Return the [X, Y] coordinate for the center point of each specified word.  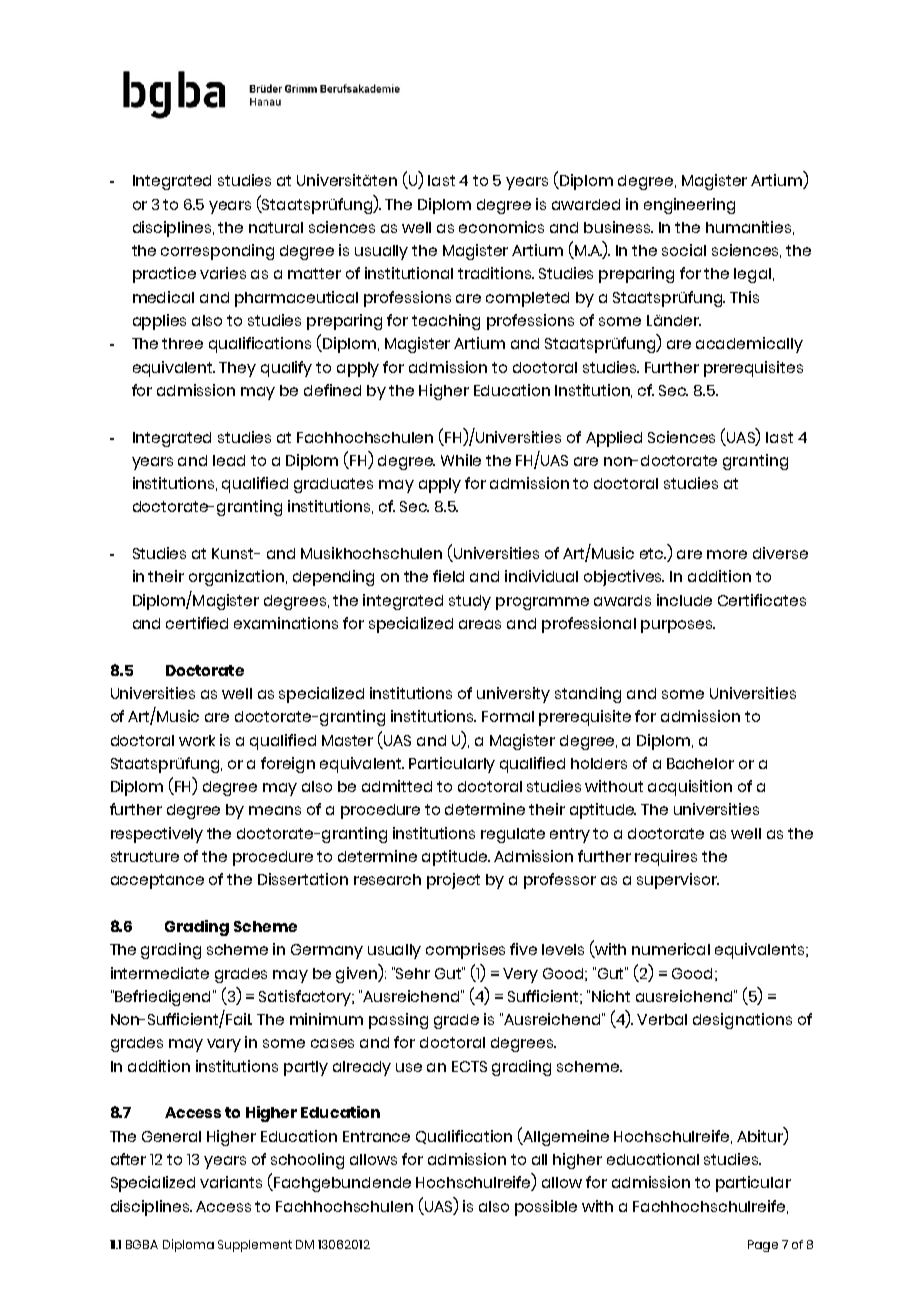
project [453, 881]
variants [231, 1182]
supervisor [678, 881]
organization [238, 578]
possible [546, 1208]
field [448, 576]
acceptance [157, 881]
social [684, 250]
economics [501, 227]
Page [763, 1246]
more [727, 554]
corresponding [217, 252]
